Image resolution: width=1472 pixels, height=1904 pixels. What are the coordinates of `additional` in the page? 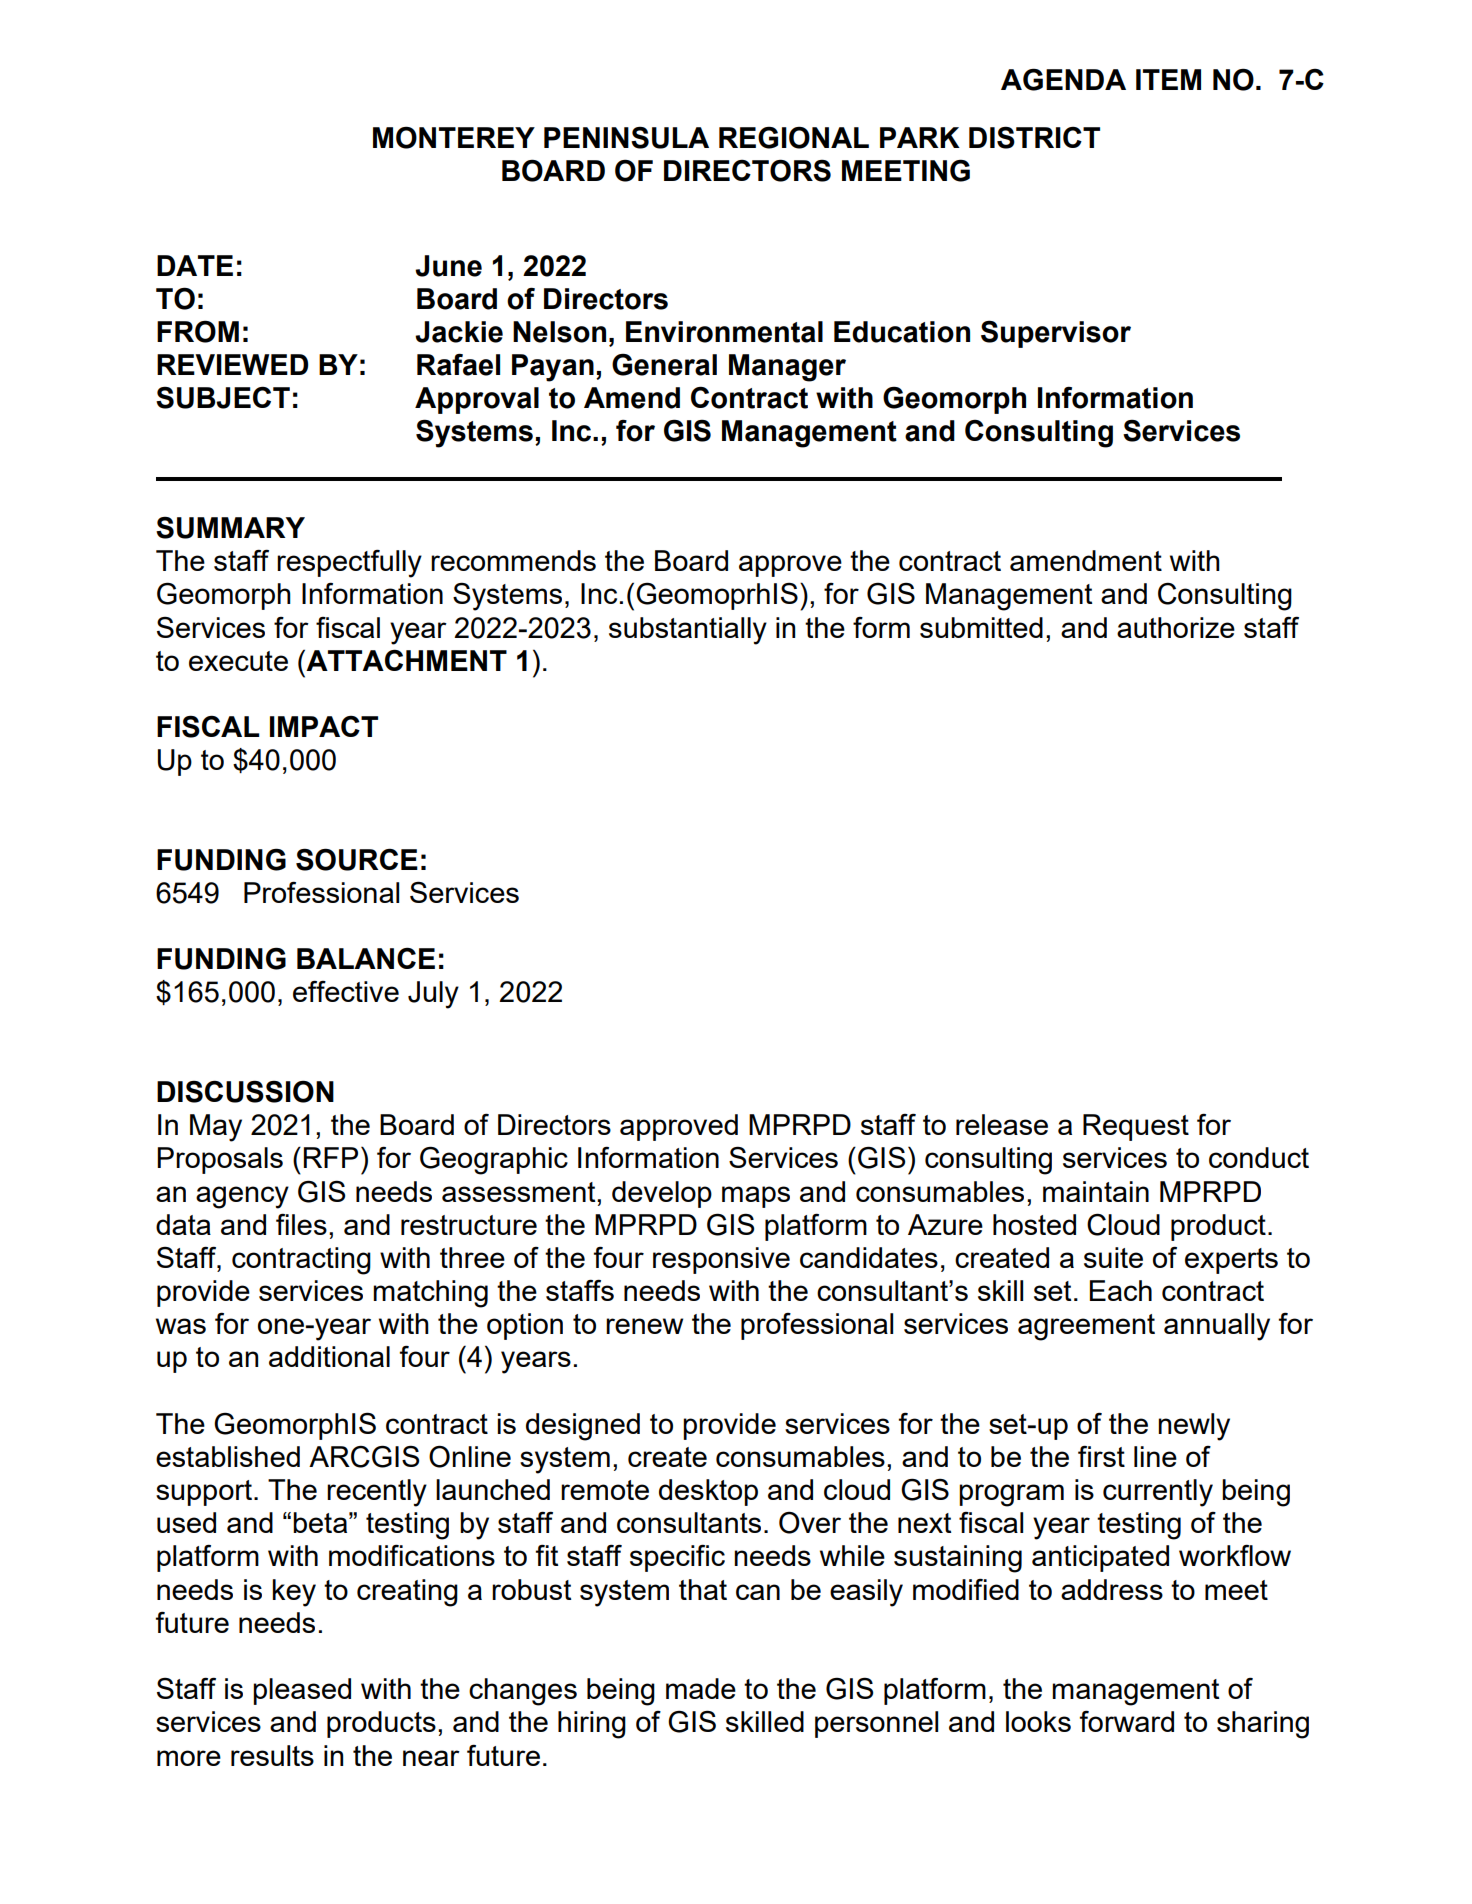 It's located at (329, 1356).
